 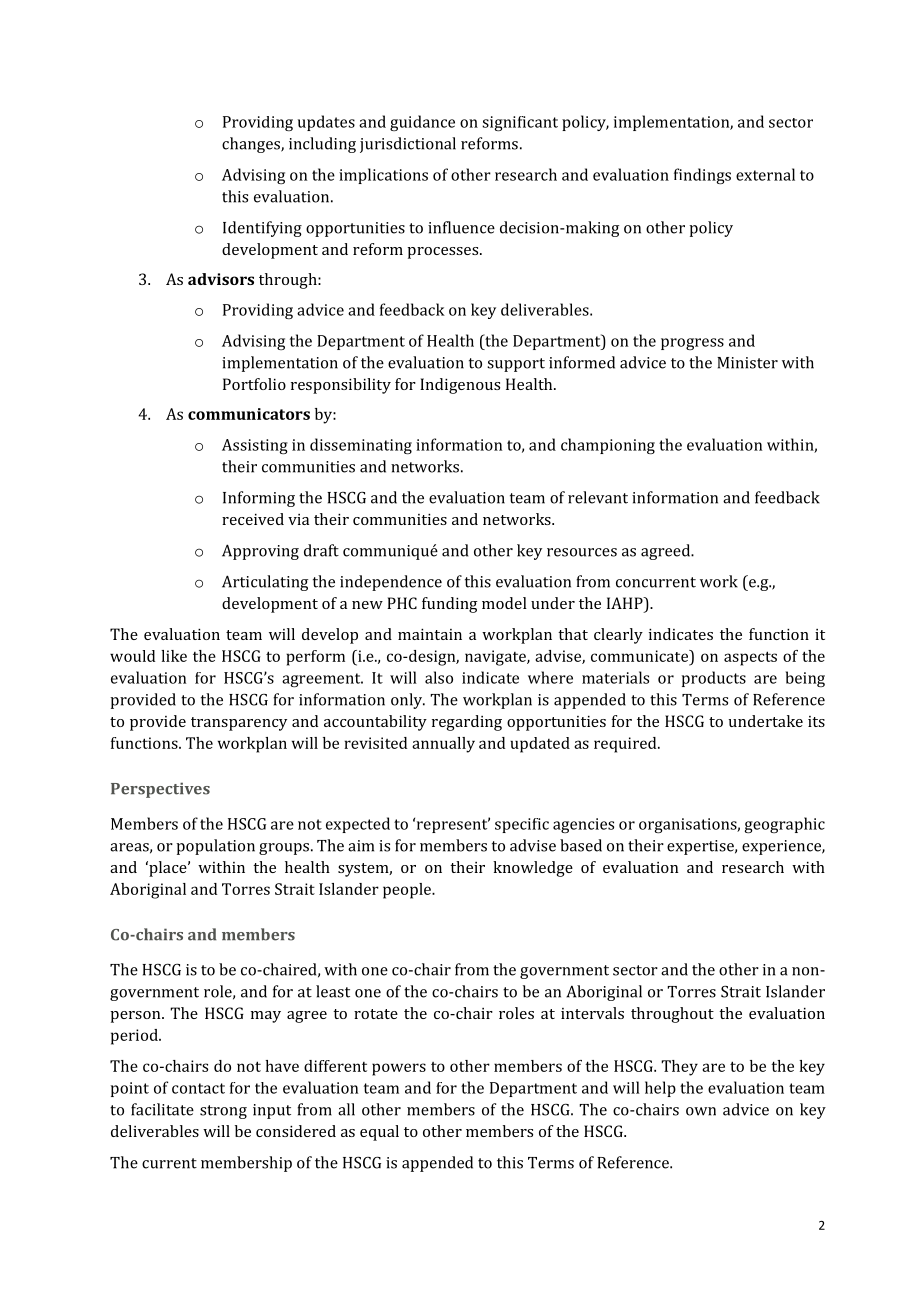 What do you see at coordinates (160, 790) in the screenshot?
I see `Perspectives` at bounding box center [160, 790].
